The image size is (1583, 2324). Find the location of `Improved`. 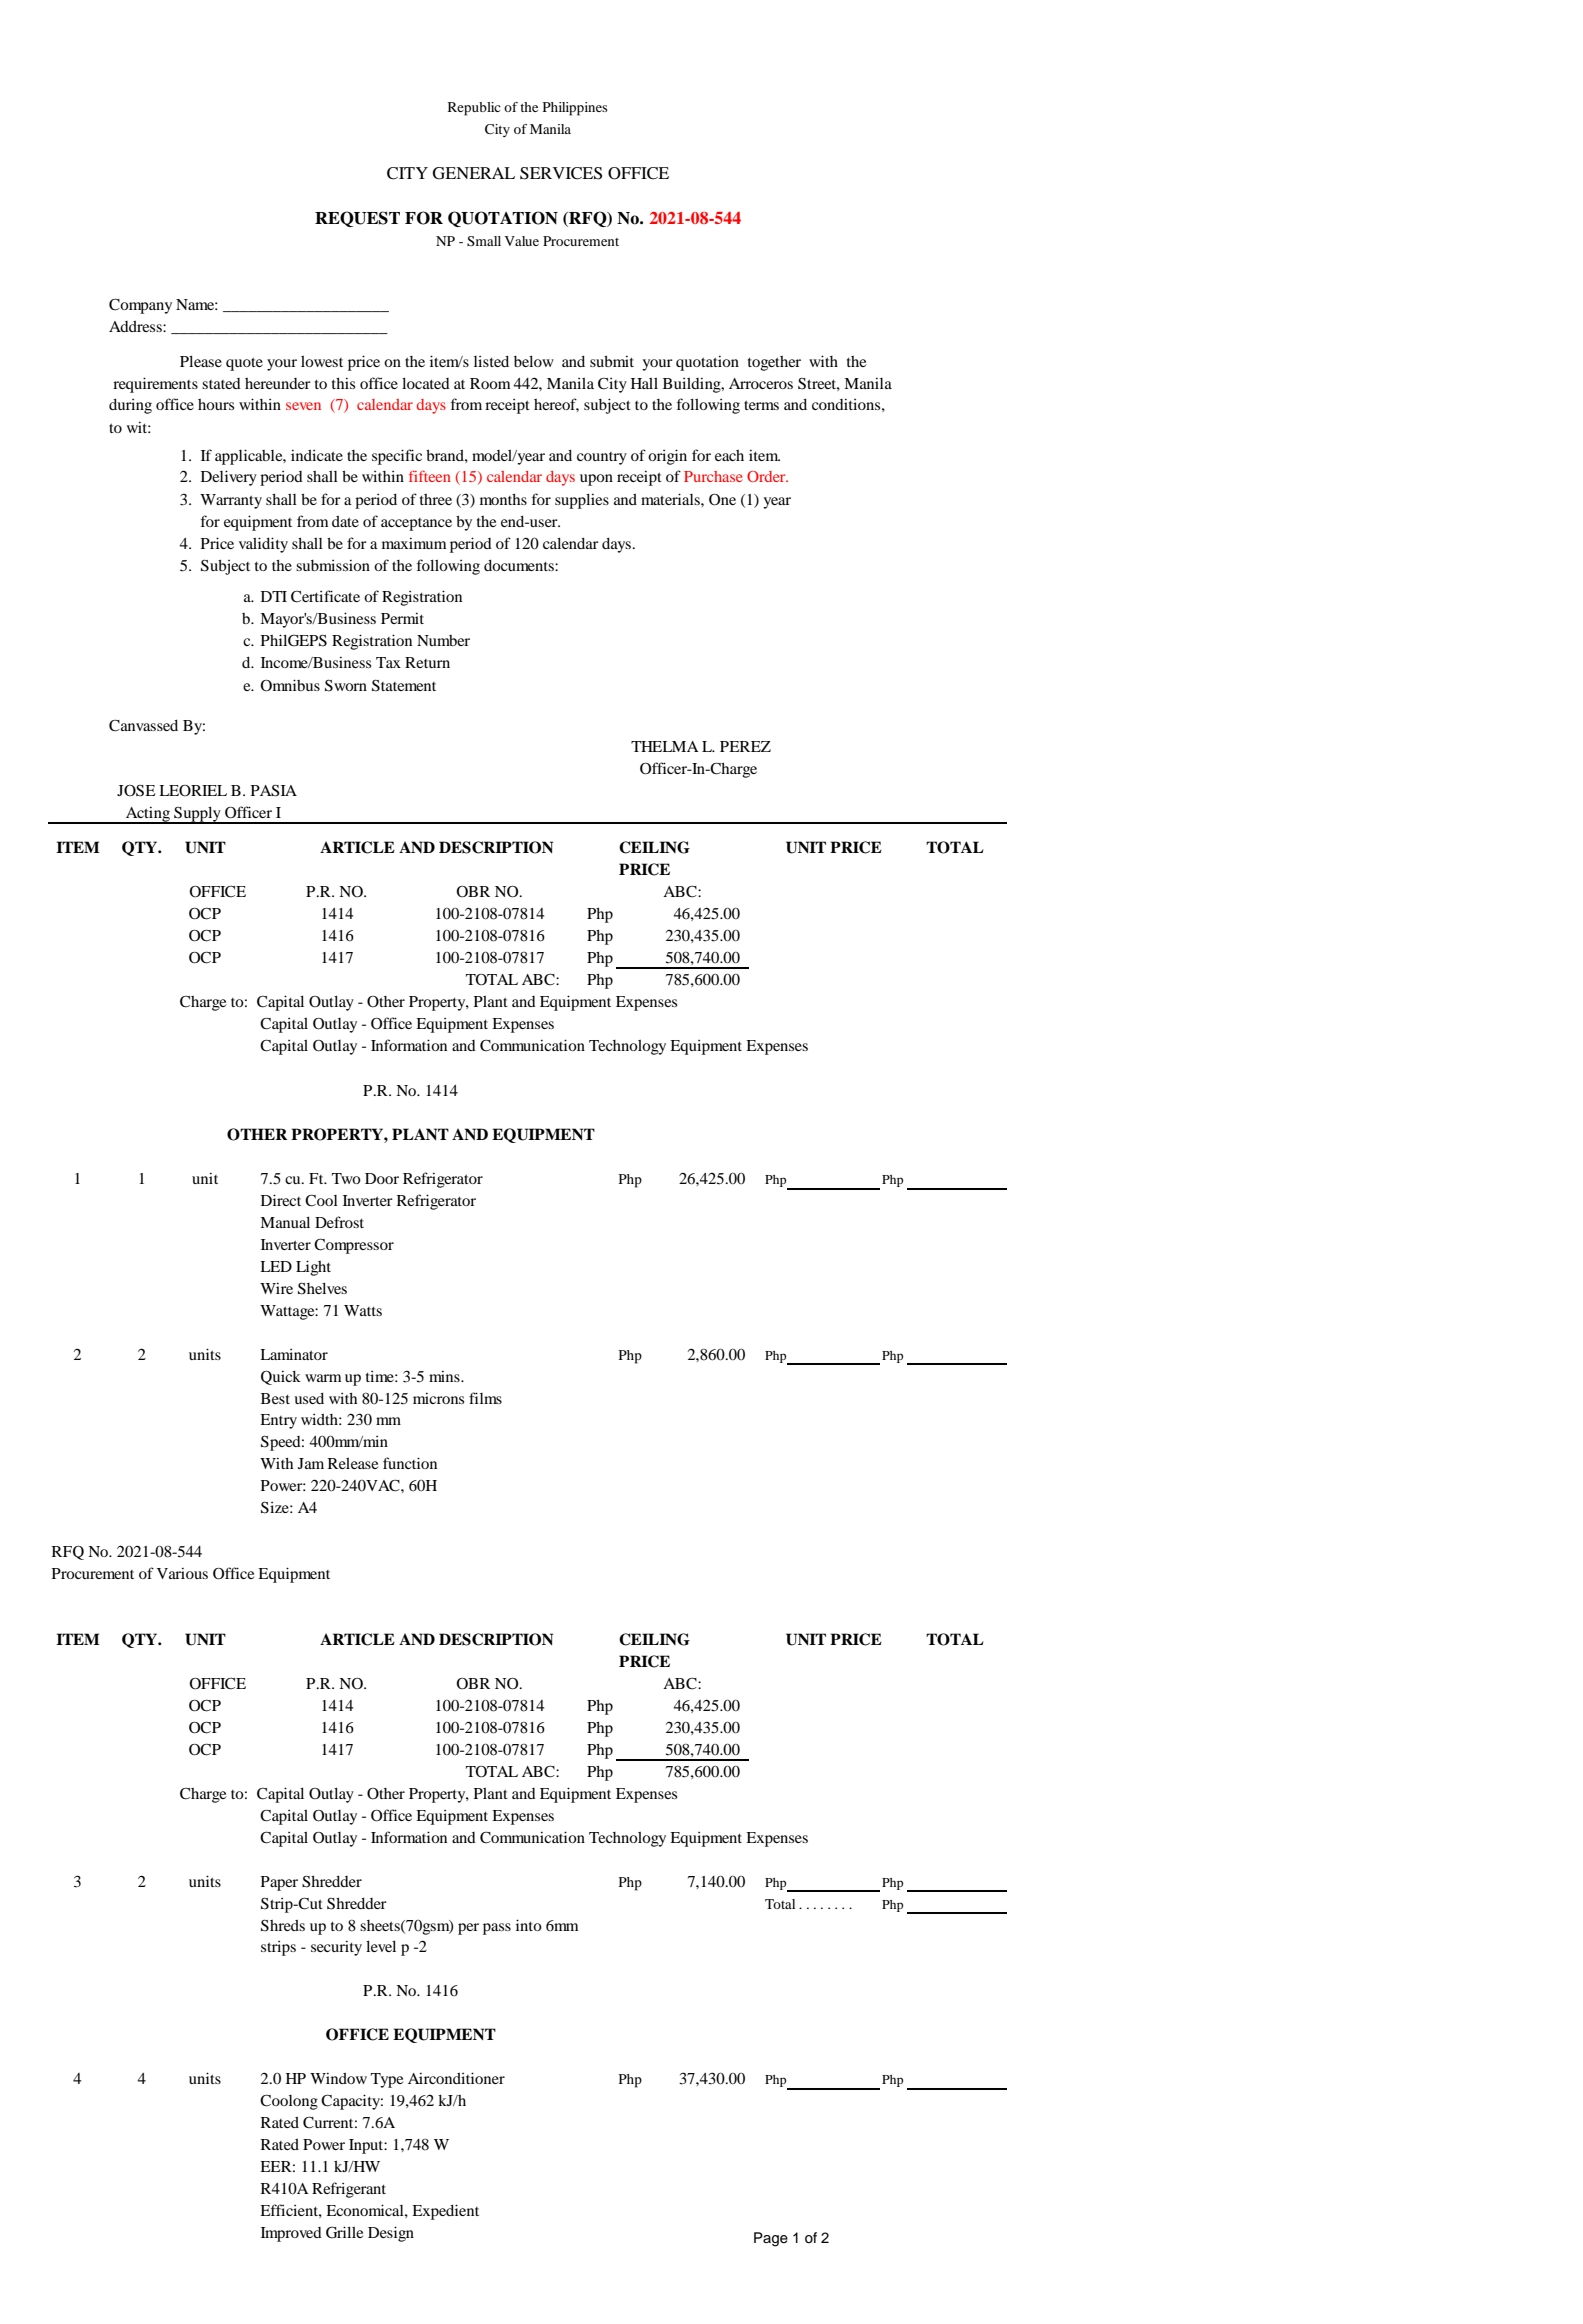

Improved is located at coordinates (291, 2234).
